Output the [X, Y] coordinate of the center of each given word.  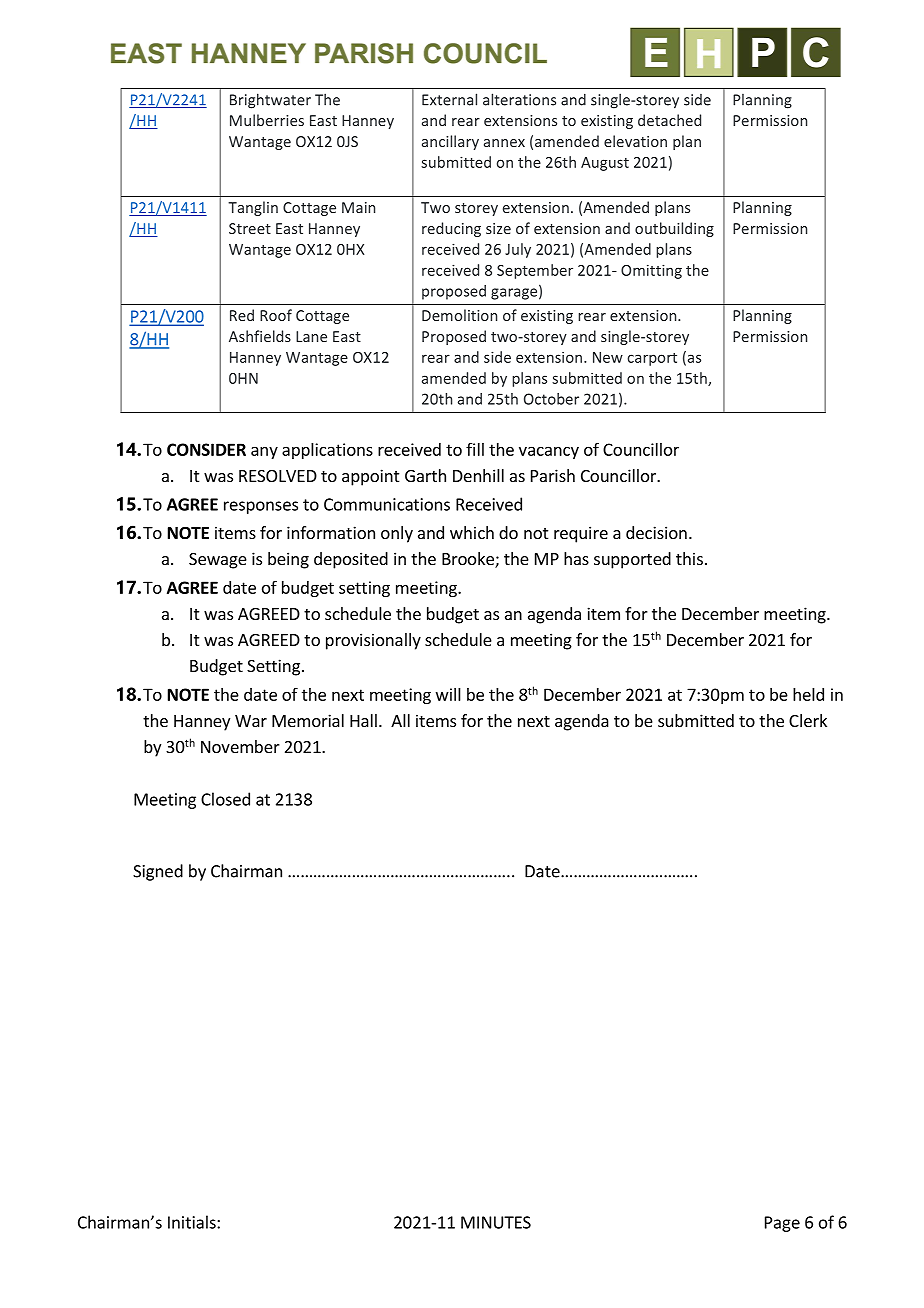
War [251, 721]
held [808, 694]
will [448, 694]
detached [669, 120]
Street [250, 228]
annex [504, 143]
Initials [193, 1222]
